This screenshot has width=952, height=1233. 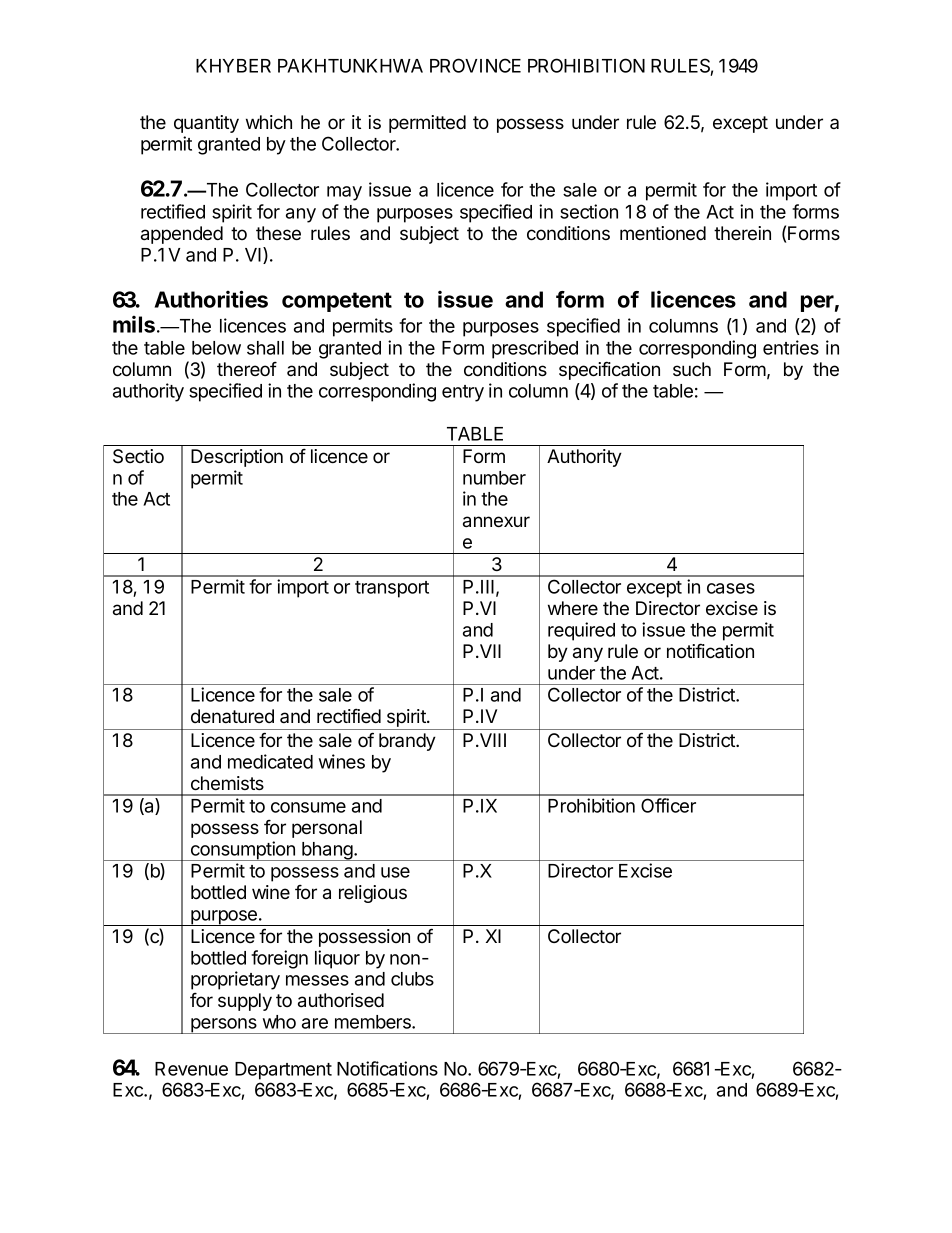 I want to click on PROVINCE, so click(x=475, y=65).
